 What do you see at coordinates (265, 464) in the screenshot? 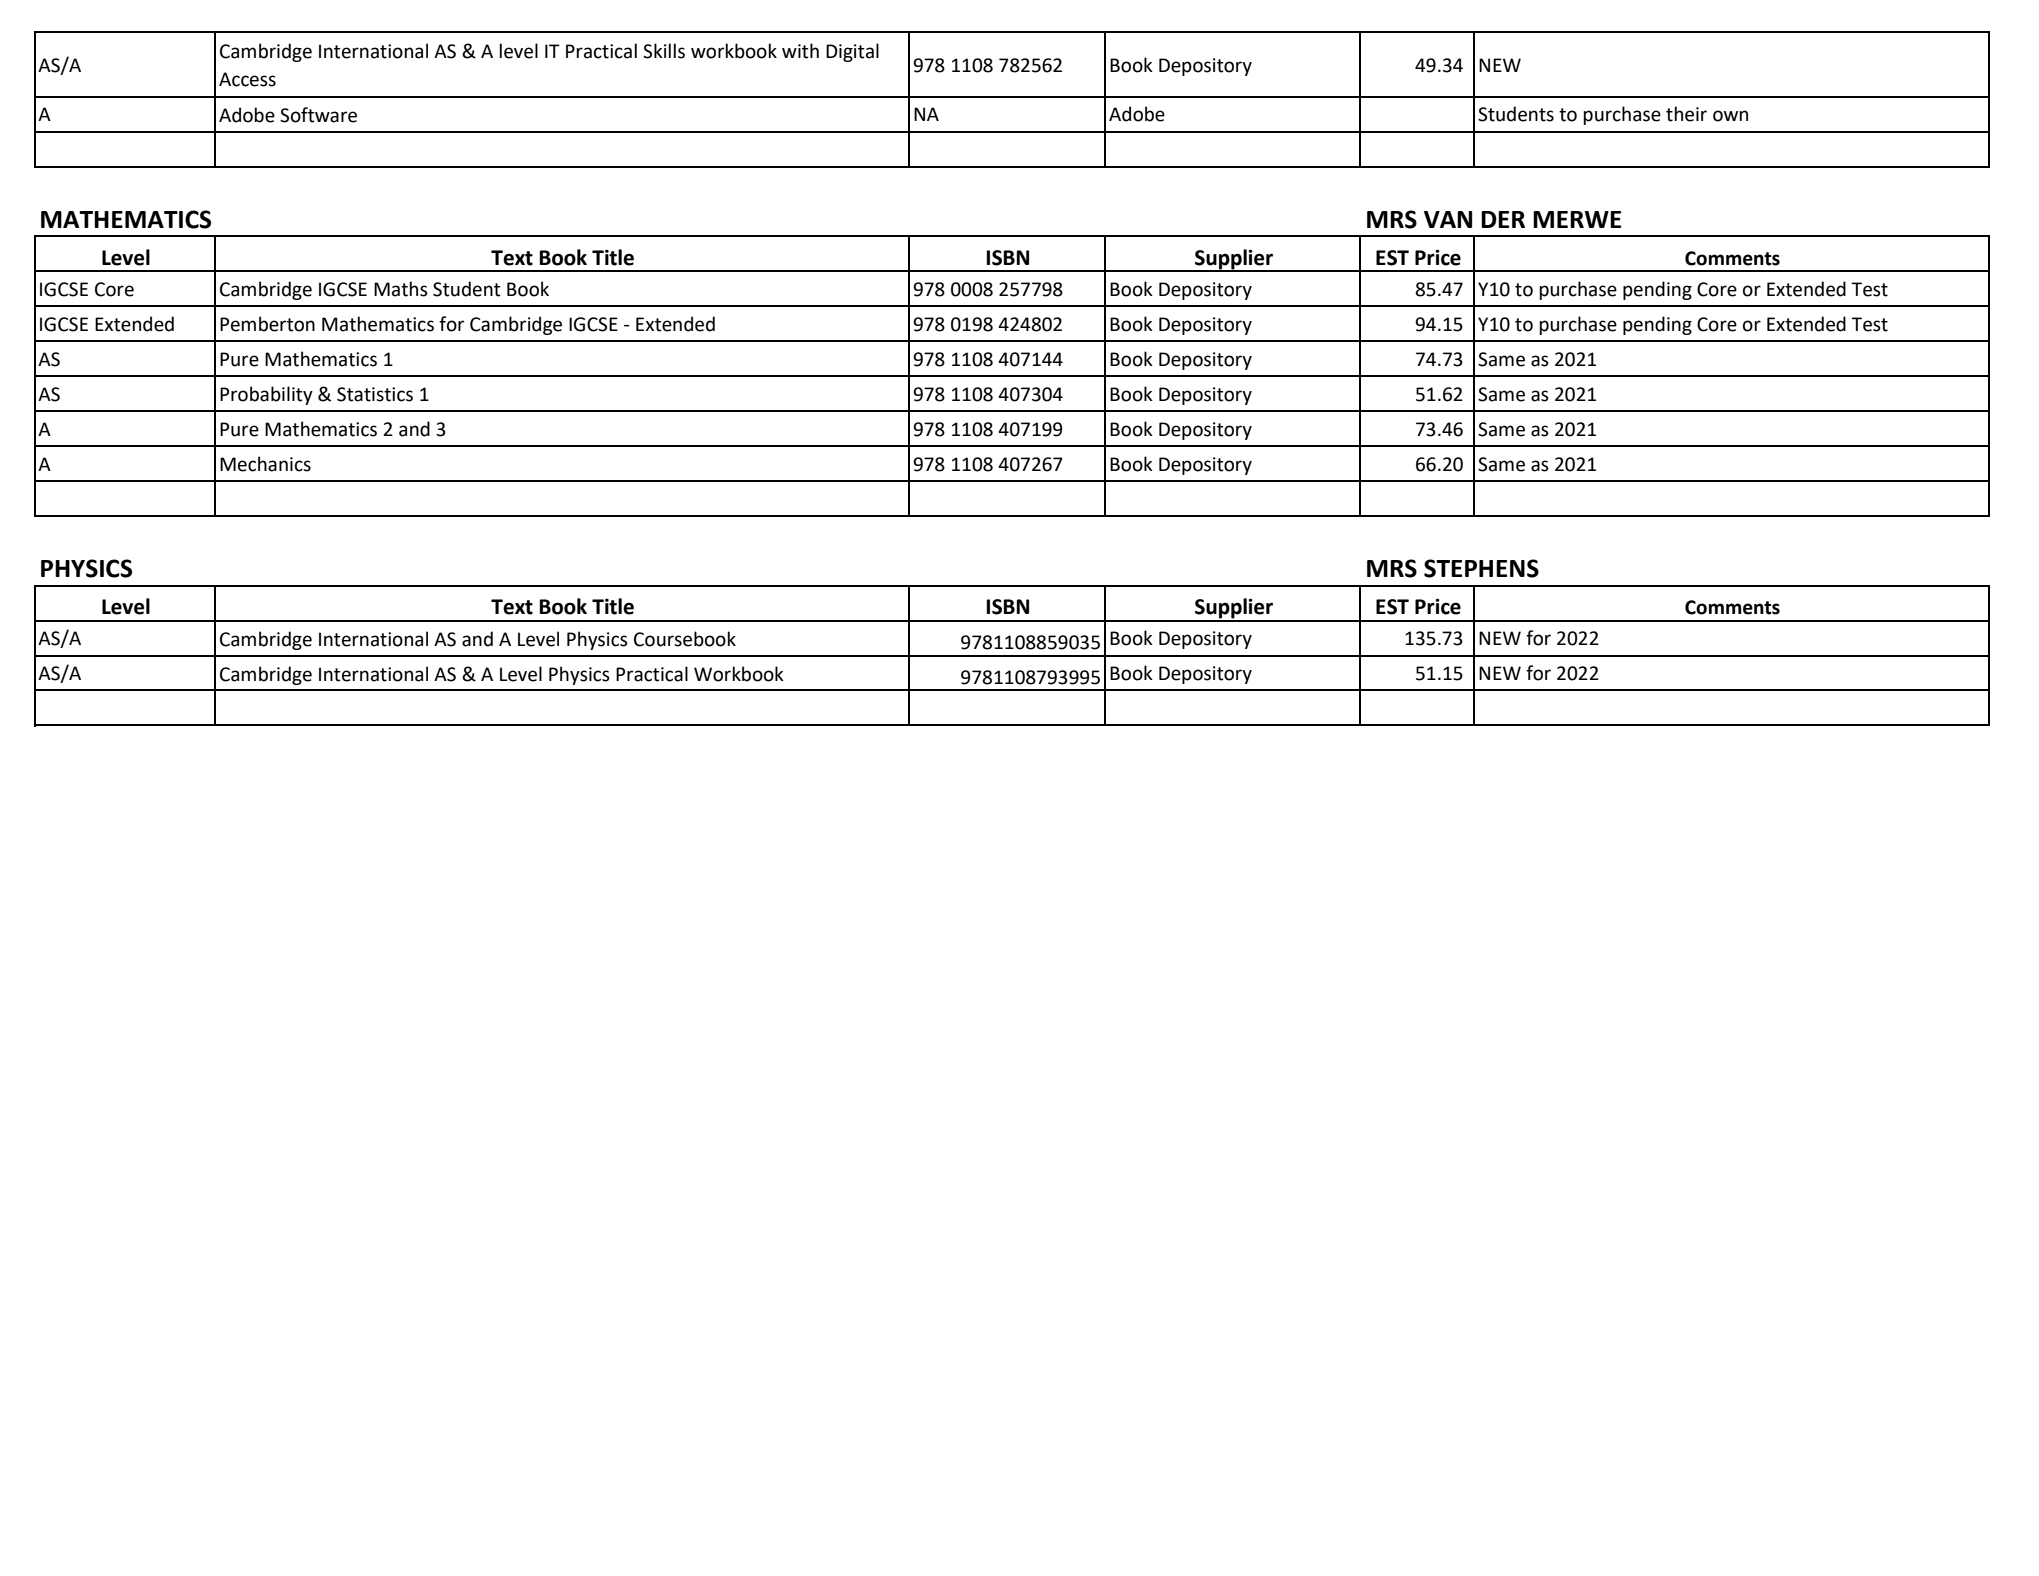
I see `Mechanics` at bounding box center [265, 464].
